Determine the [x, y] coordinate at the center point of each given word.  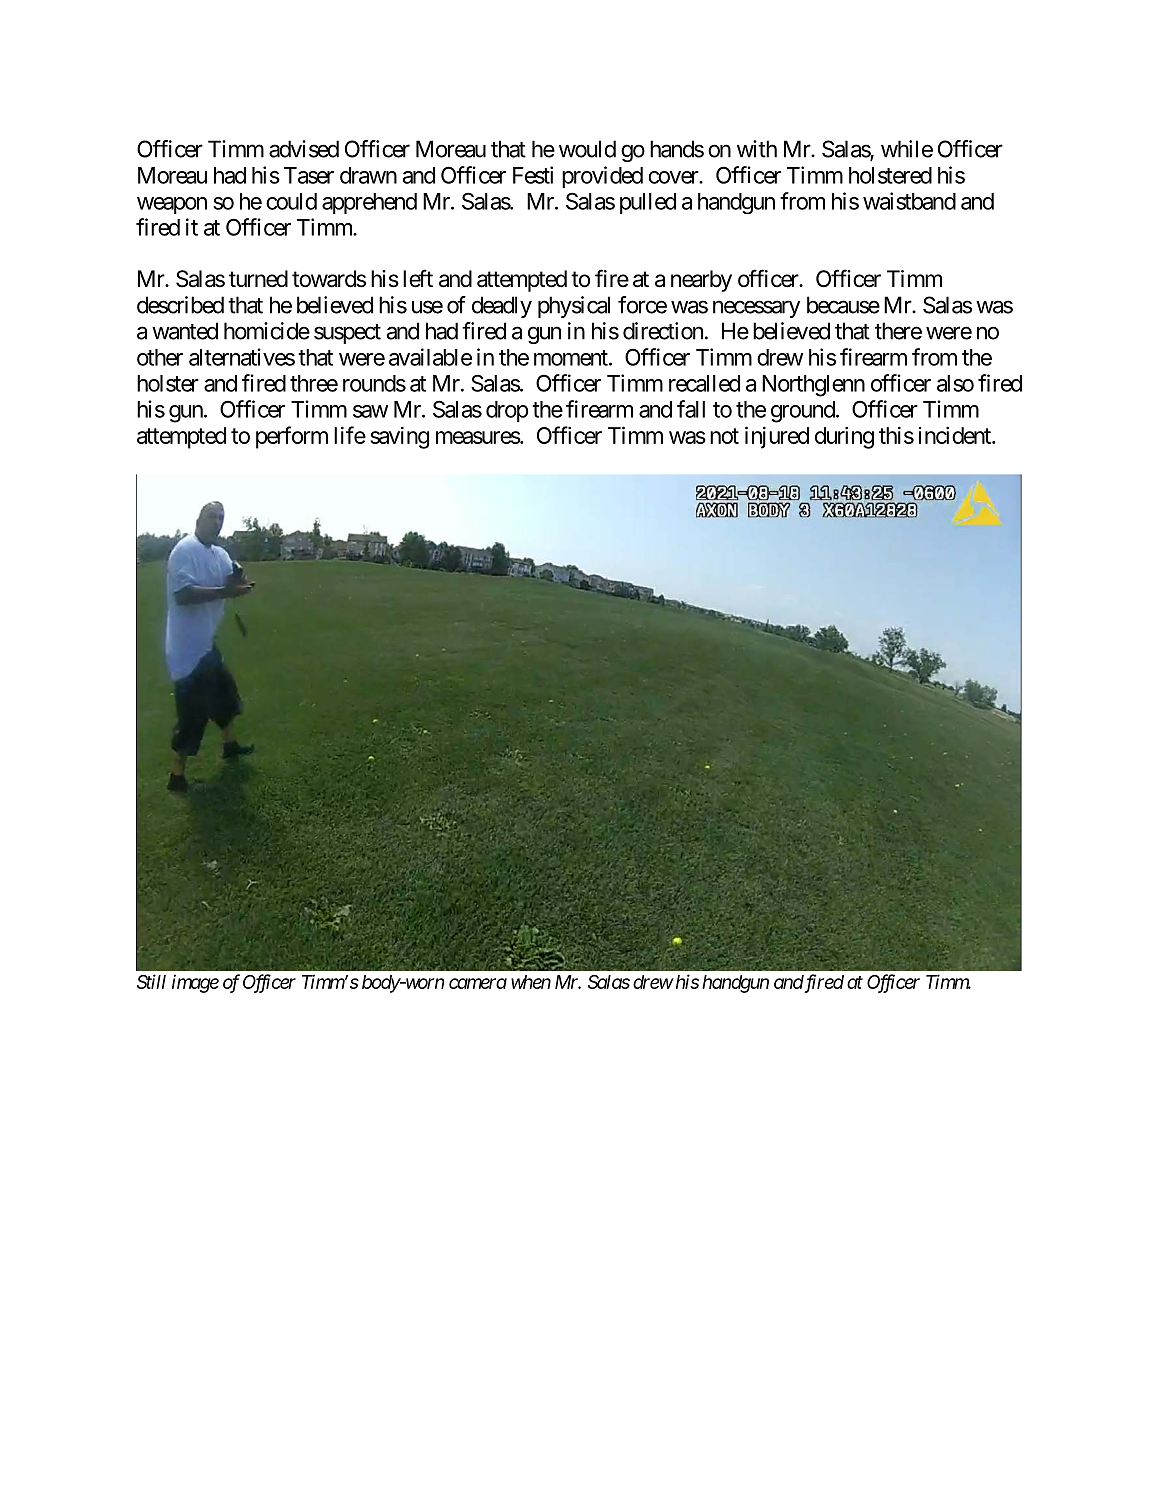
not [724, 436]
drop [507, 411]
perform [292, 437]
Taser [309, 175]
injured [777, 437]
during [844, 438]
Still [151, 981]
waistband [909, 201]
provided [602, 177]
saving [399, 438]
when [531, 982]
